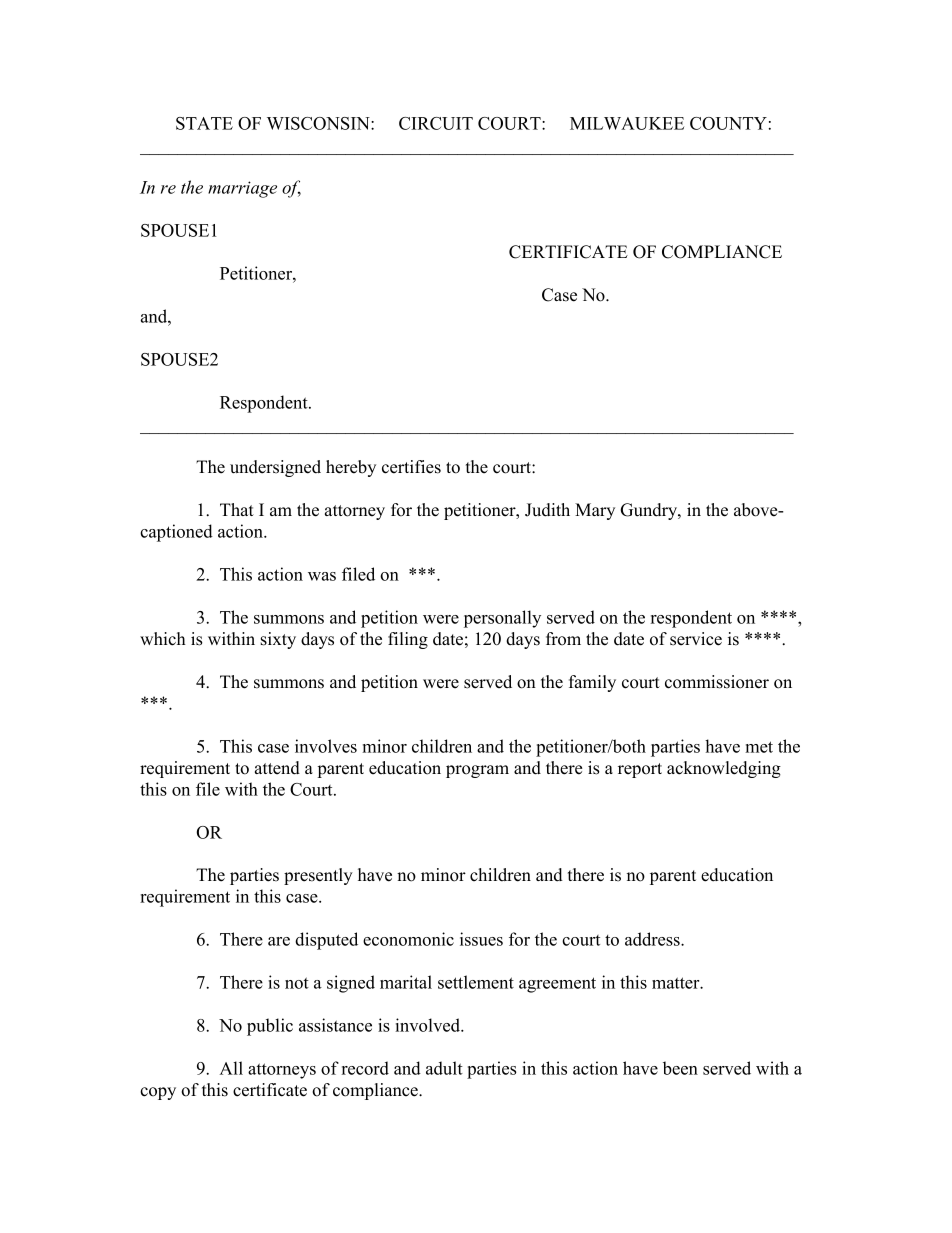 This screenshot has width=952, height=1233. I want to click on program, so click(477, 771).
